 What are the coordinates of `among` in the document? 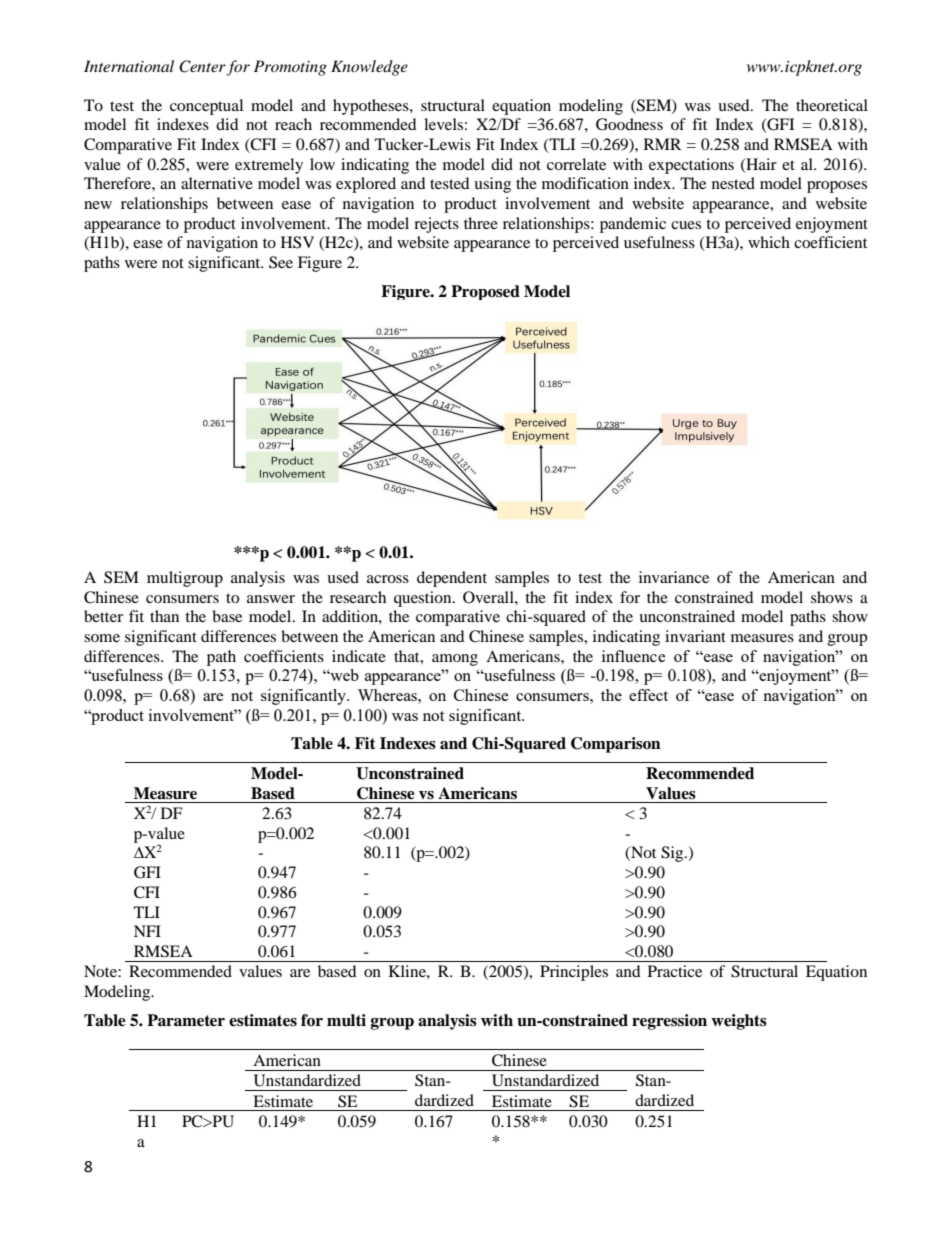 It's located at (455, 660).
